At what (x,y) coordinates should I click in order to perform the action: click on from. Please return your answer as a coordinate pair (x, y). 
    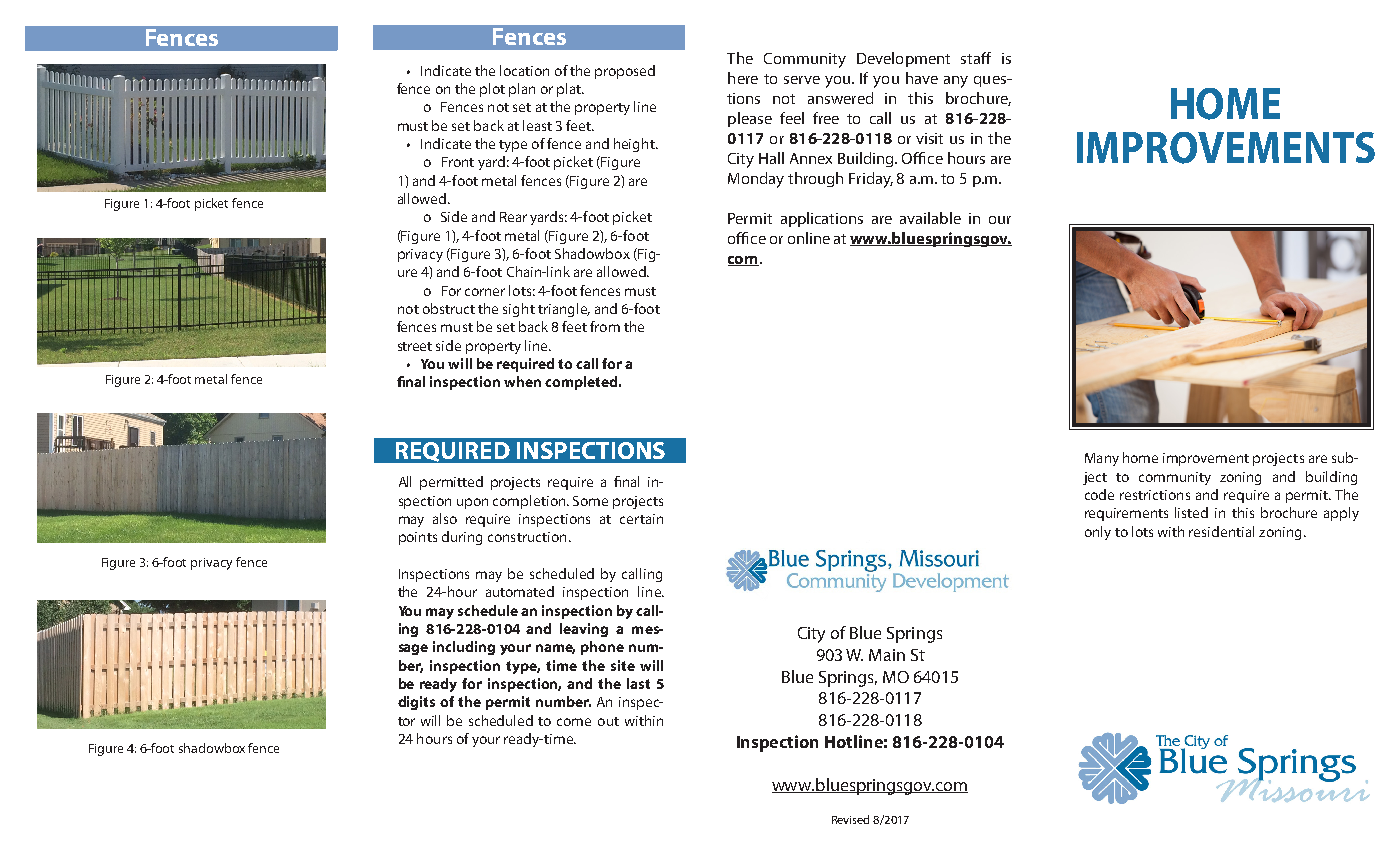
    Looking at the image, I should click on (605, 326).
